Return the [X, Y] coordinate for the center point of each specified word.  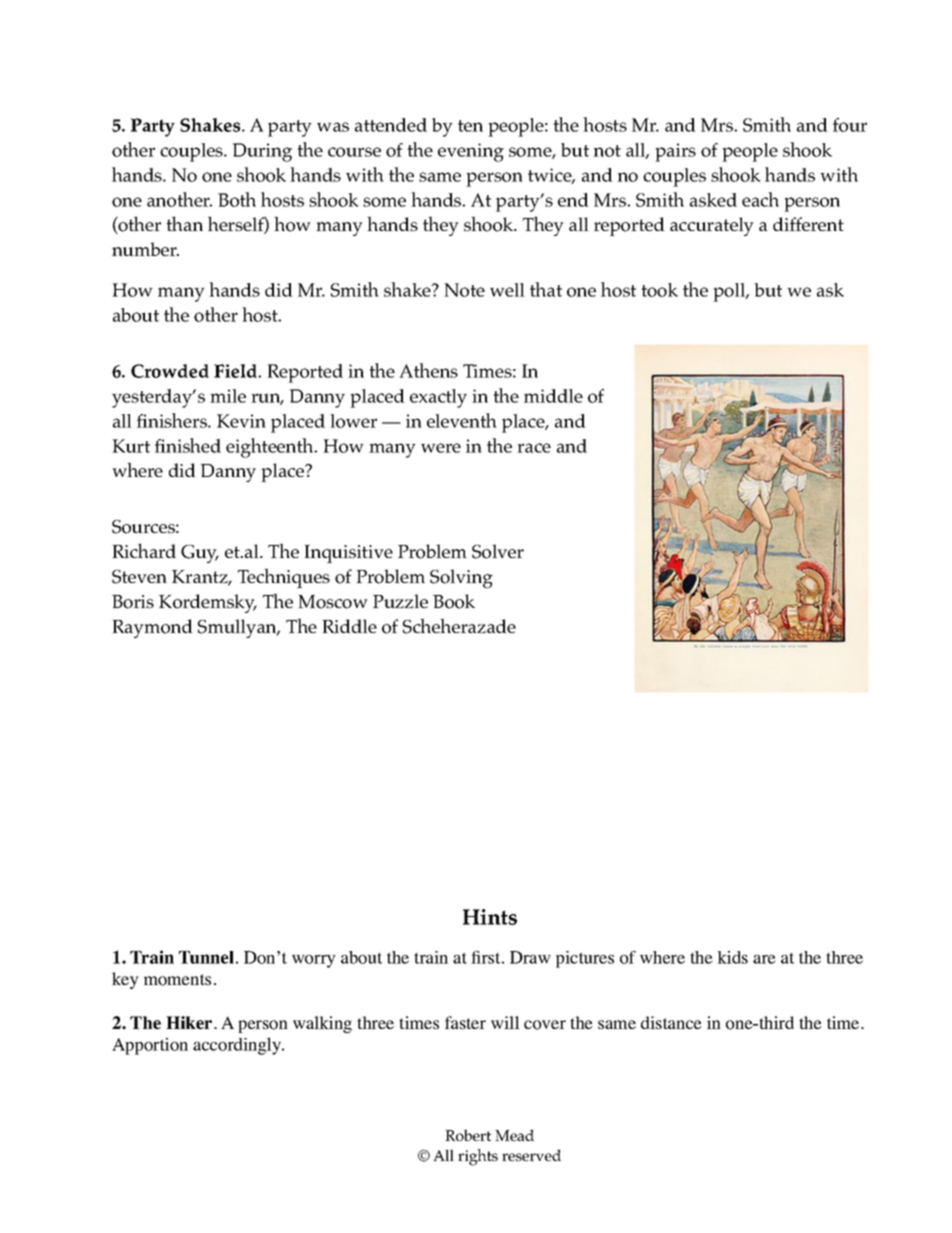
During [262, 152]
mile [228, 396]
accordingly [238, 1046]
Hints [490, 917]
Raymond [152, 628]
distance [671, 1022]
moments [177, 980]
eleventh [462, 420]
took [659, 290]
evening [471, 152]
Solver [498, 551]
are [764, 959]
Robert [468, 1135]
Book [454, 601]
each [760, 199]
